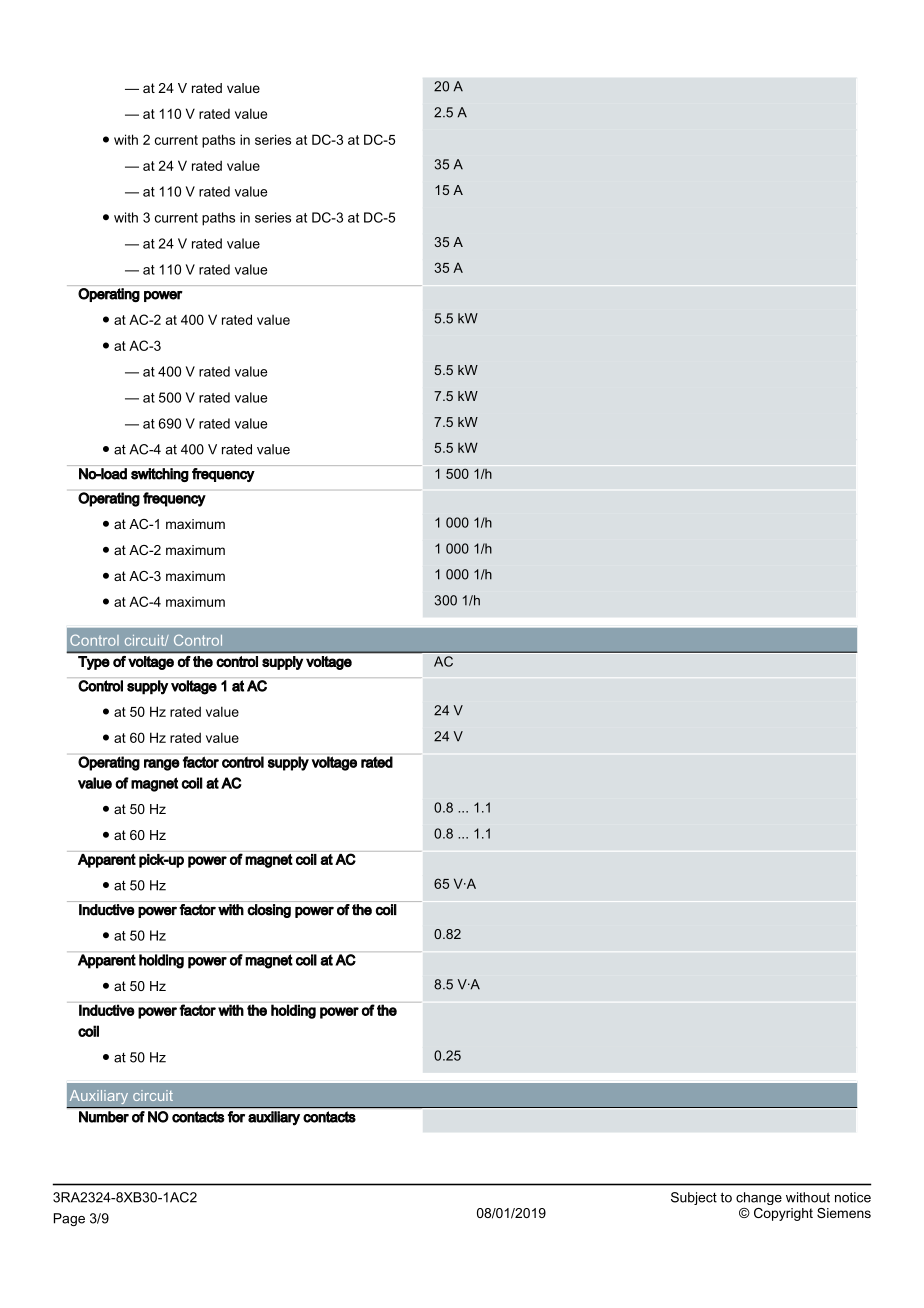 The height and width of the image is (1308, 924). Describe the element at coordinates (269, 911) in the image. I see `closing` at that location.
